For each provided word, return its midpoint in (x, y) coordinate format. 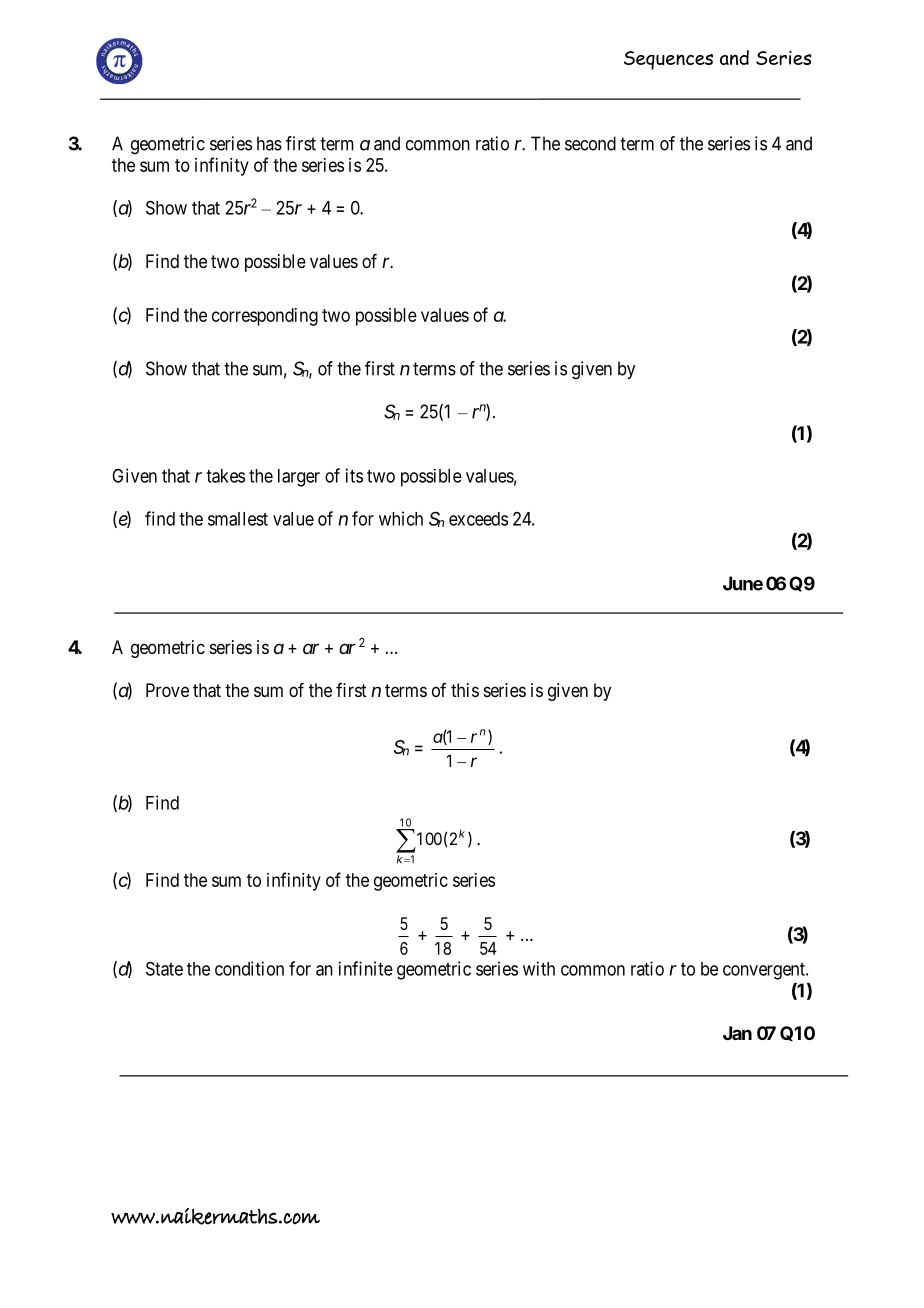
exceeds (478, 519)
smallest (238, 519)
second (590, 143)
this (465, 690)
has (269, 143)
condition (249, 968)
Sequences (668, 60)
